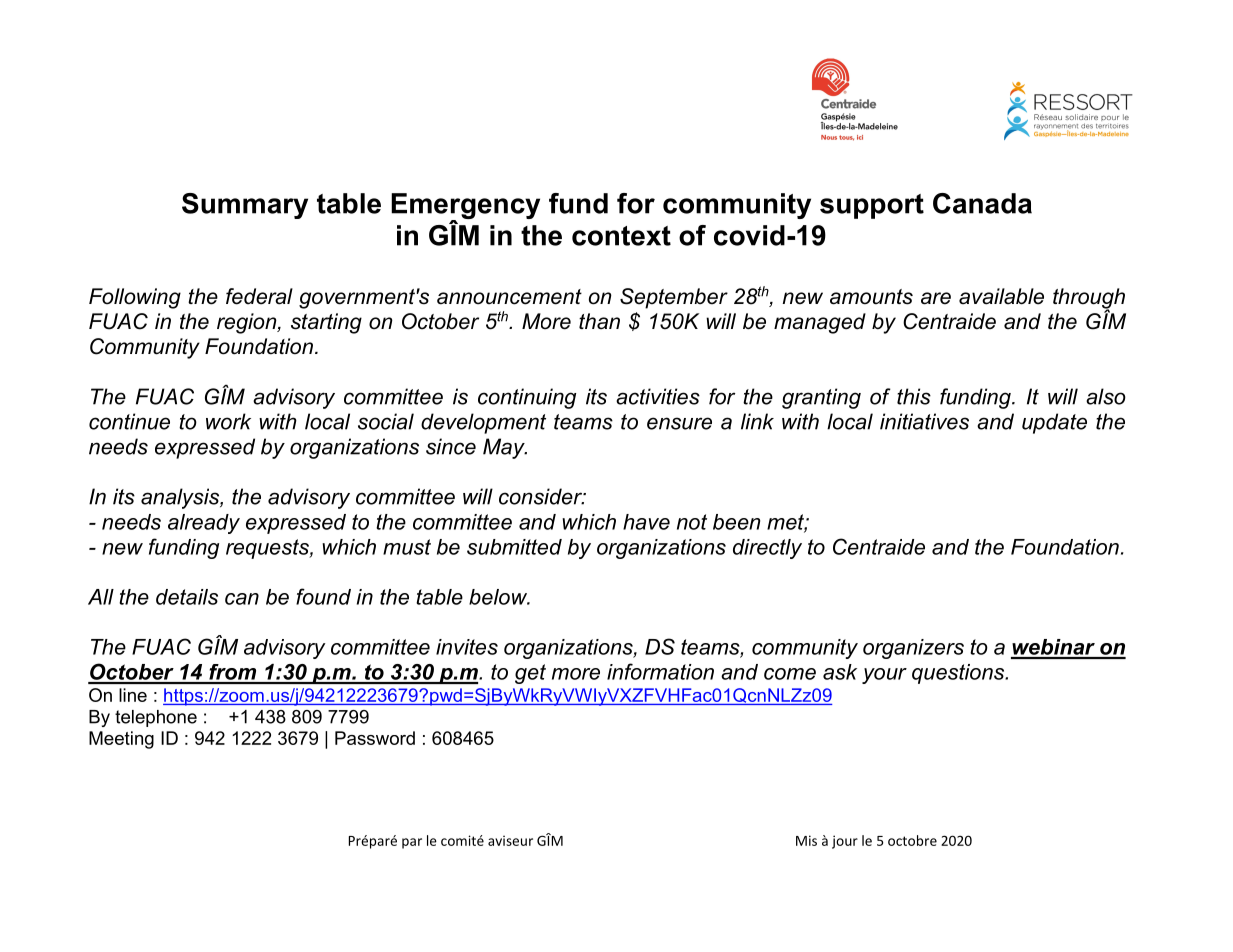 The image size is (1233, 952). Describe the element at coordinates (621, 236) in the document. I see `context` at that location.
